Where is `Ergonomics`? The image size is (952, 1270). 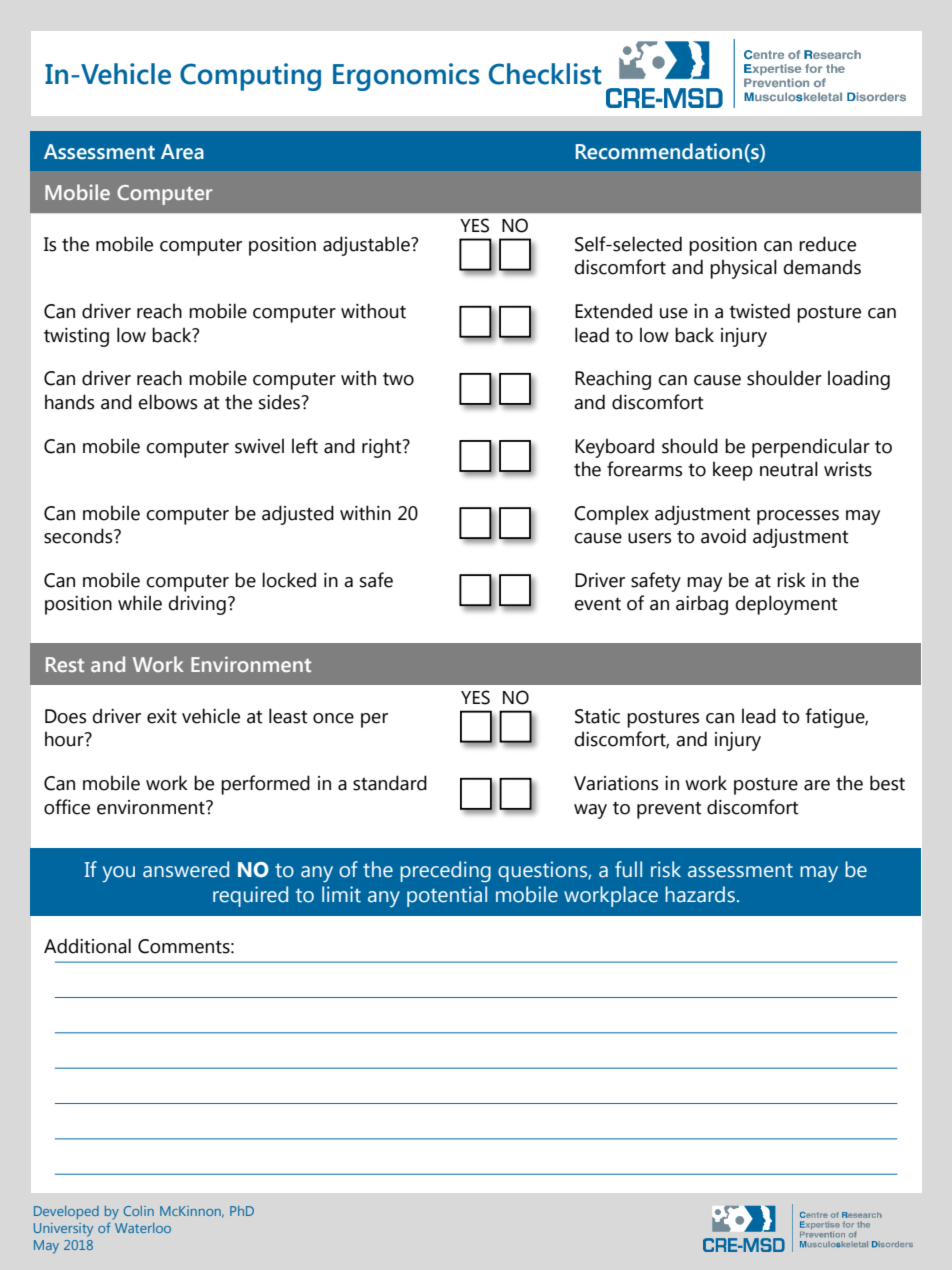 Ergonomics is located at coordinates (406, 77).
